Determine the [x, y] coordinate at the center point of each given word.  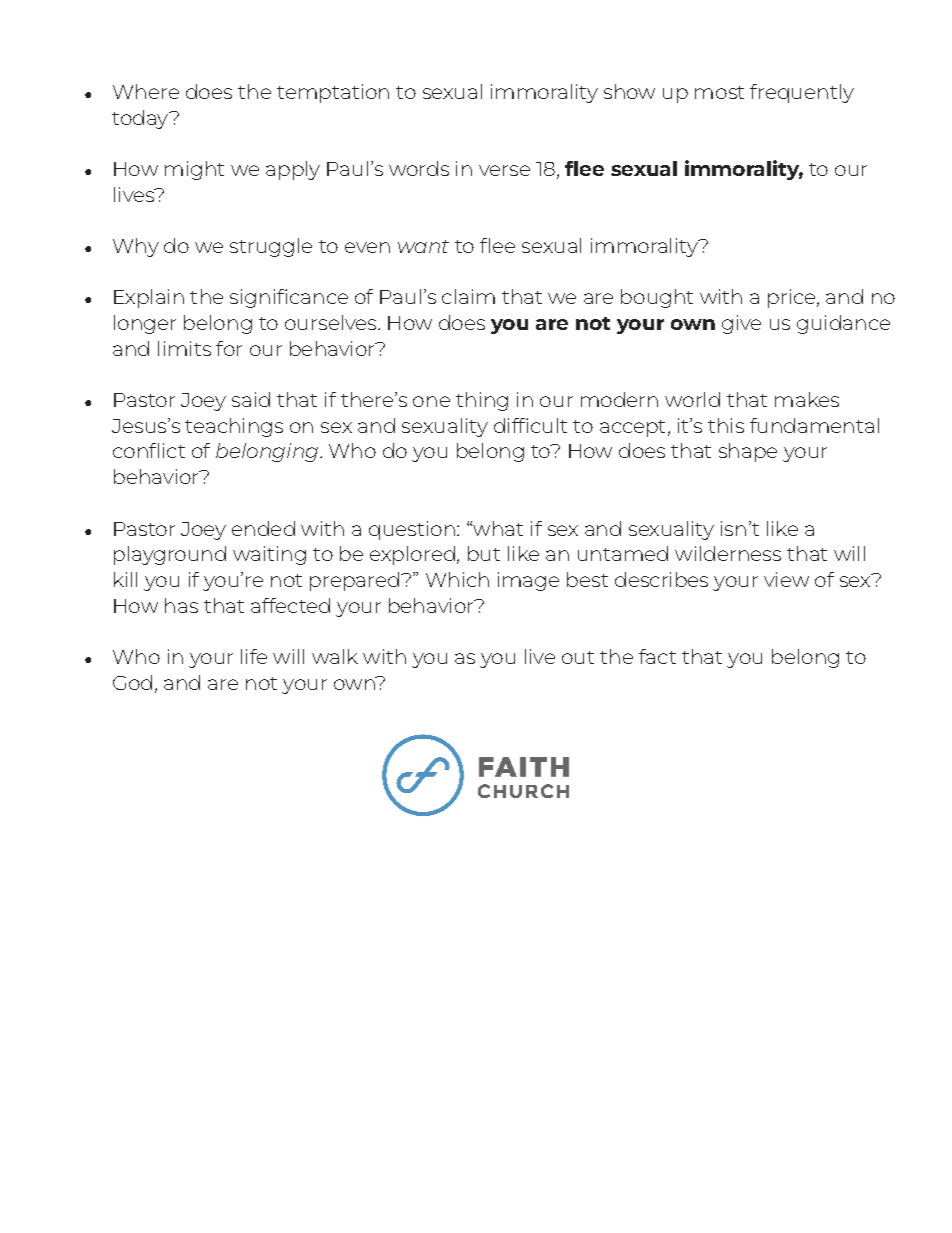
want [423, 246]
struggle [271, 247]
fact [657, 656]
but [484, 553]
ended [263, 528]
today [141, 119]
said [251, 399]
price [793, 298]
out [578, 657]
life [254, 656]
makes [807, 399]
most [719, 92]
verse [504, 170]
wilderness [728, 553]
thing [482, 401]
